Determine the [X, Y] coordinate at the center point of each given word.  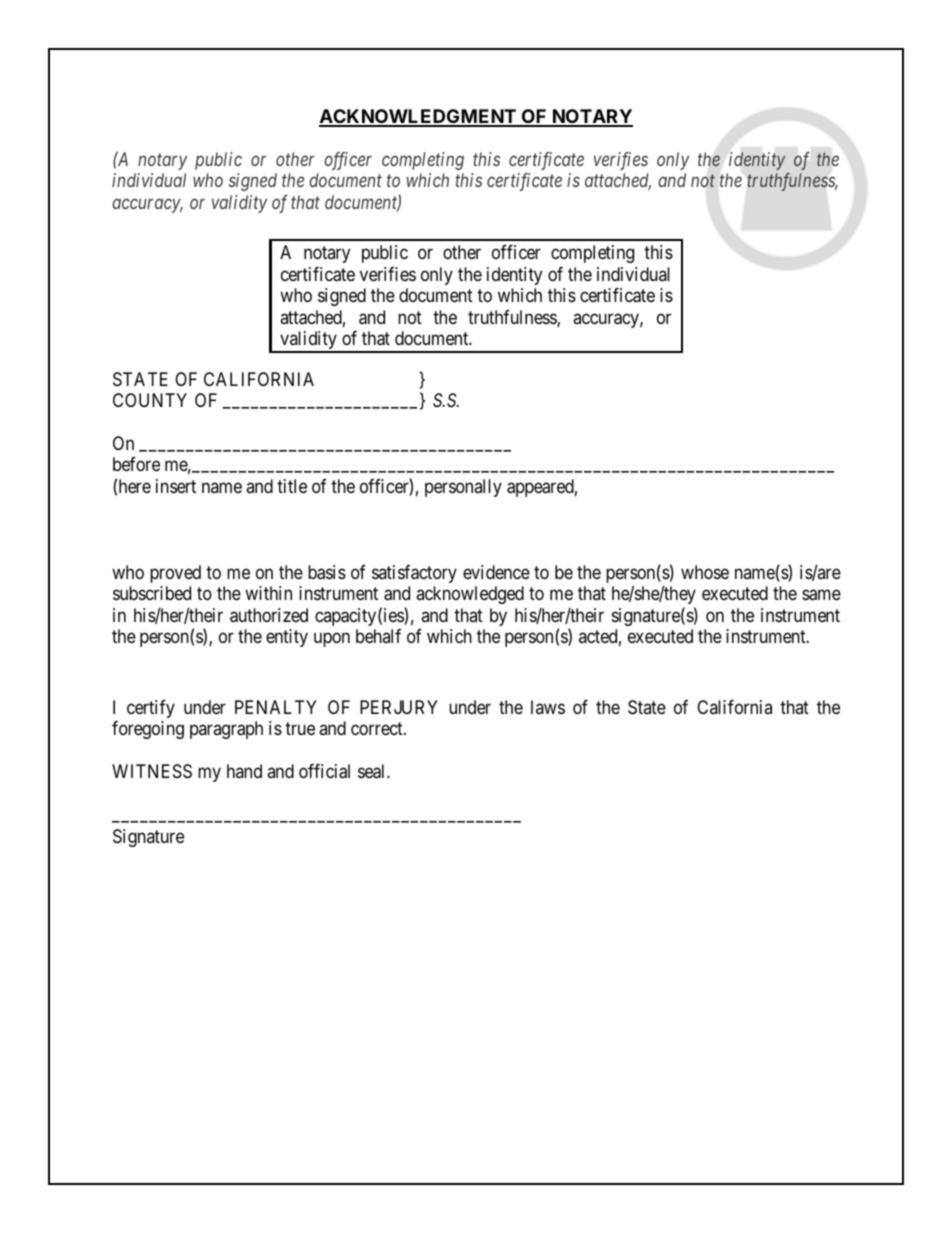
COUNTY [150, 400]
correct [378, 729]
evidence [496, 572]
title [292, 486]
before [136, 464]
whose [705, 572]
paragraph [226, 730]
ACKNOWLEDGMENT [418, 117]
